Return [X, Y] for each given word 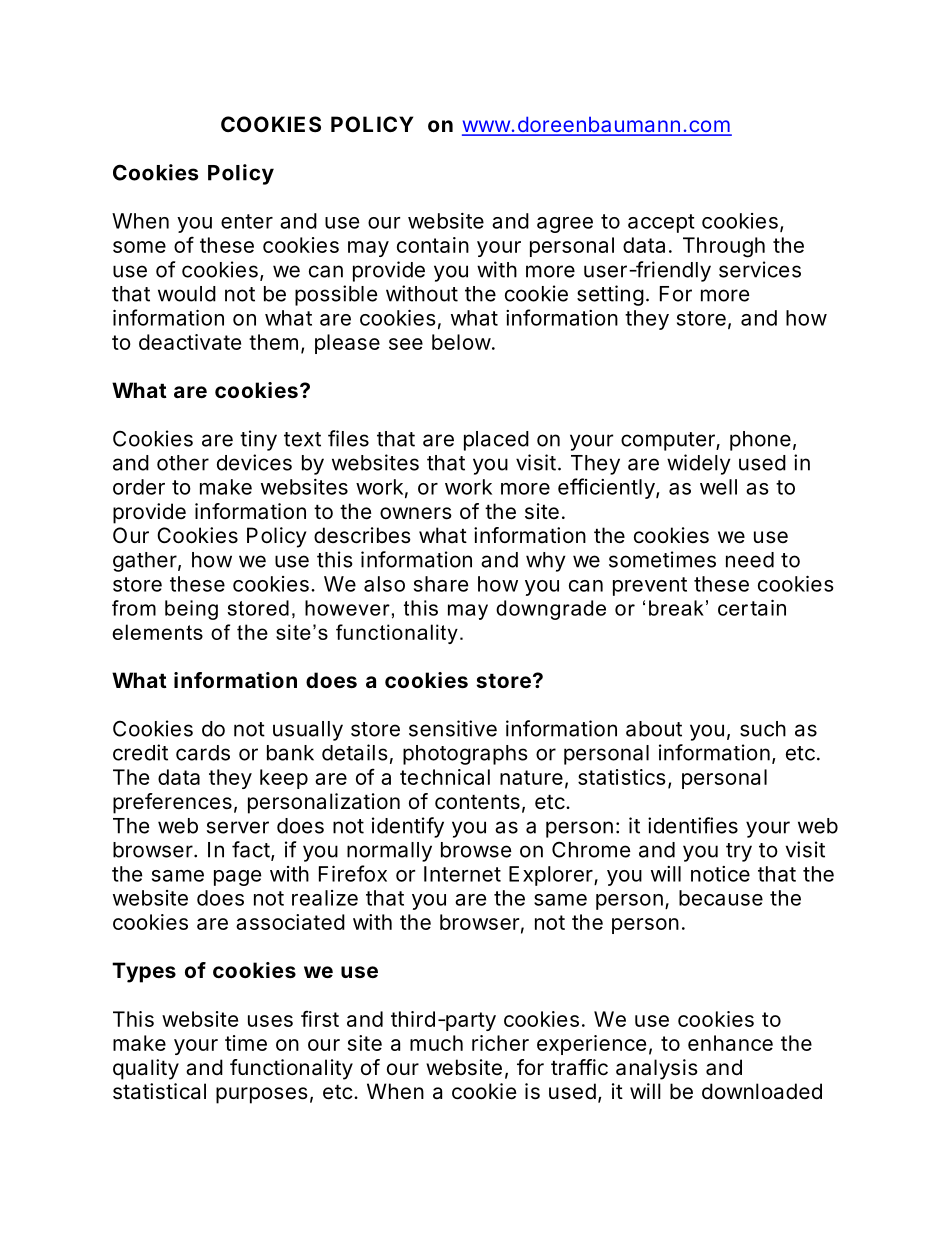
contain [433, 245]
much [436, 1043]
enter [247, 221]
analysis [657, 1069]
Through [724, 247]
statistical [159, 1091]
